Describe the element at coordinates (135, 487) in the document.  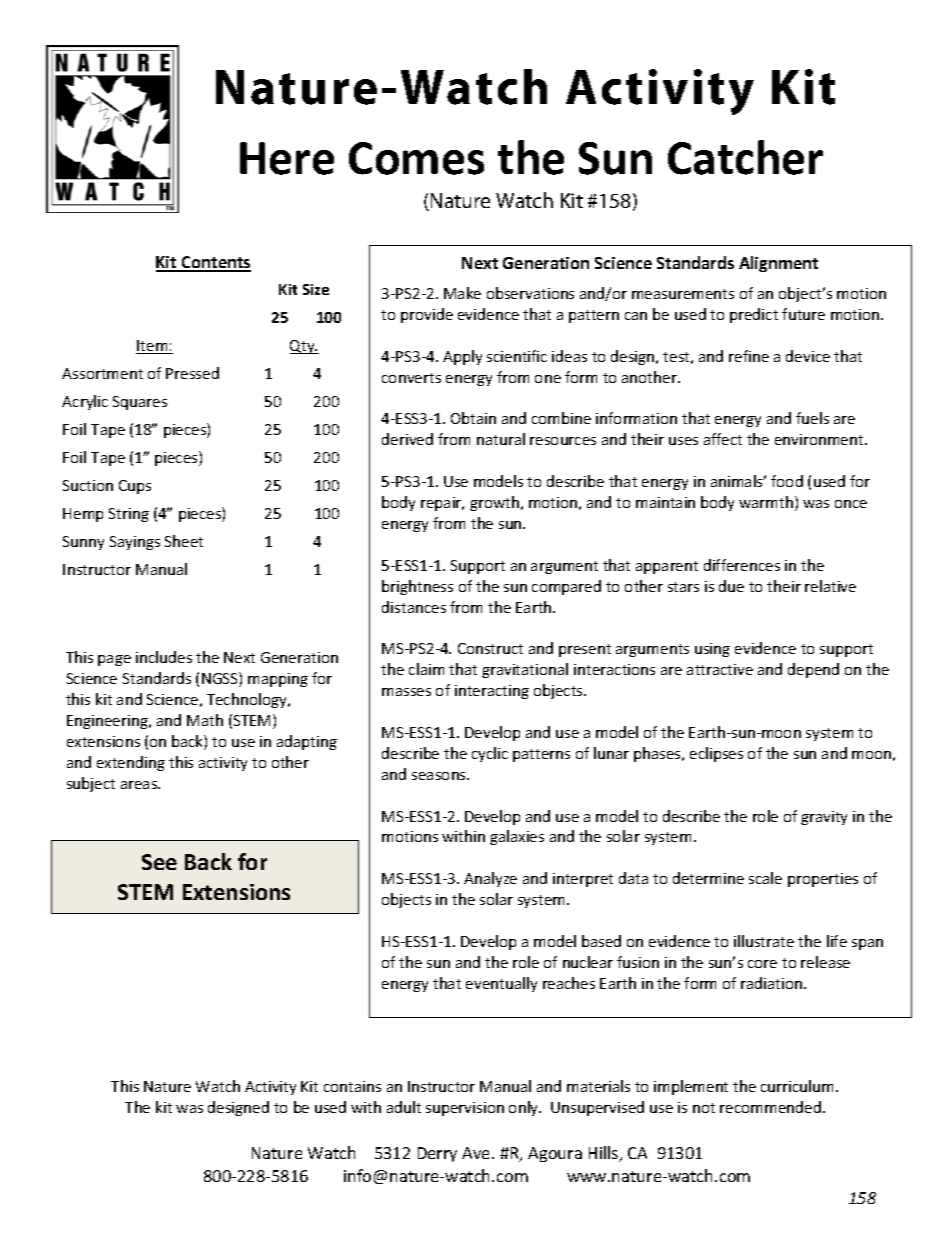
I see `Cups` at that location.
